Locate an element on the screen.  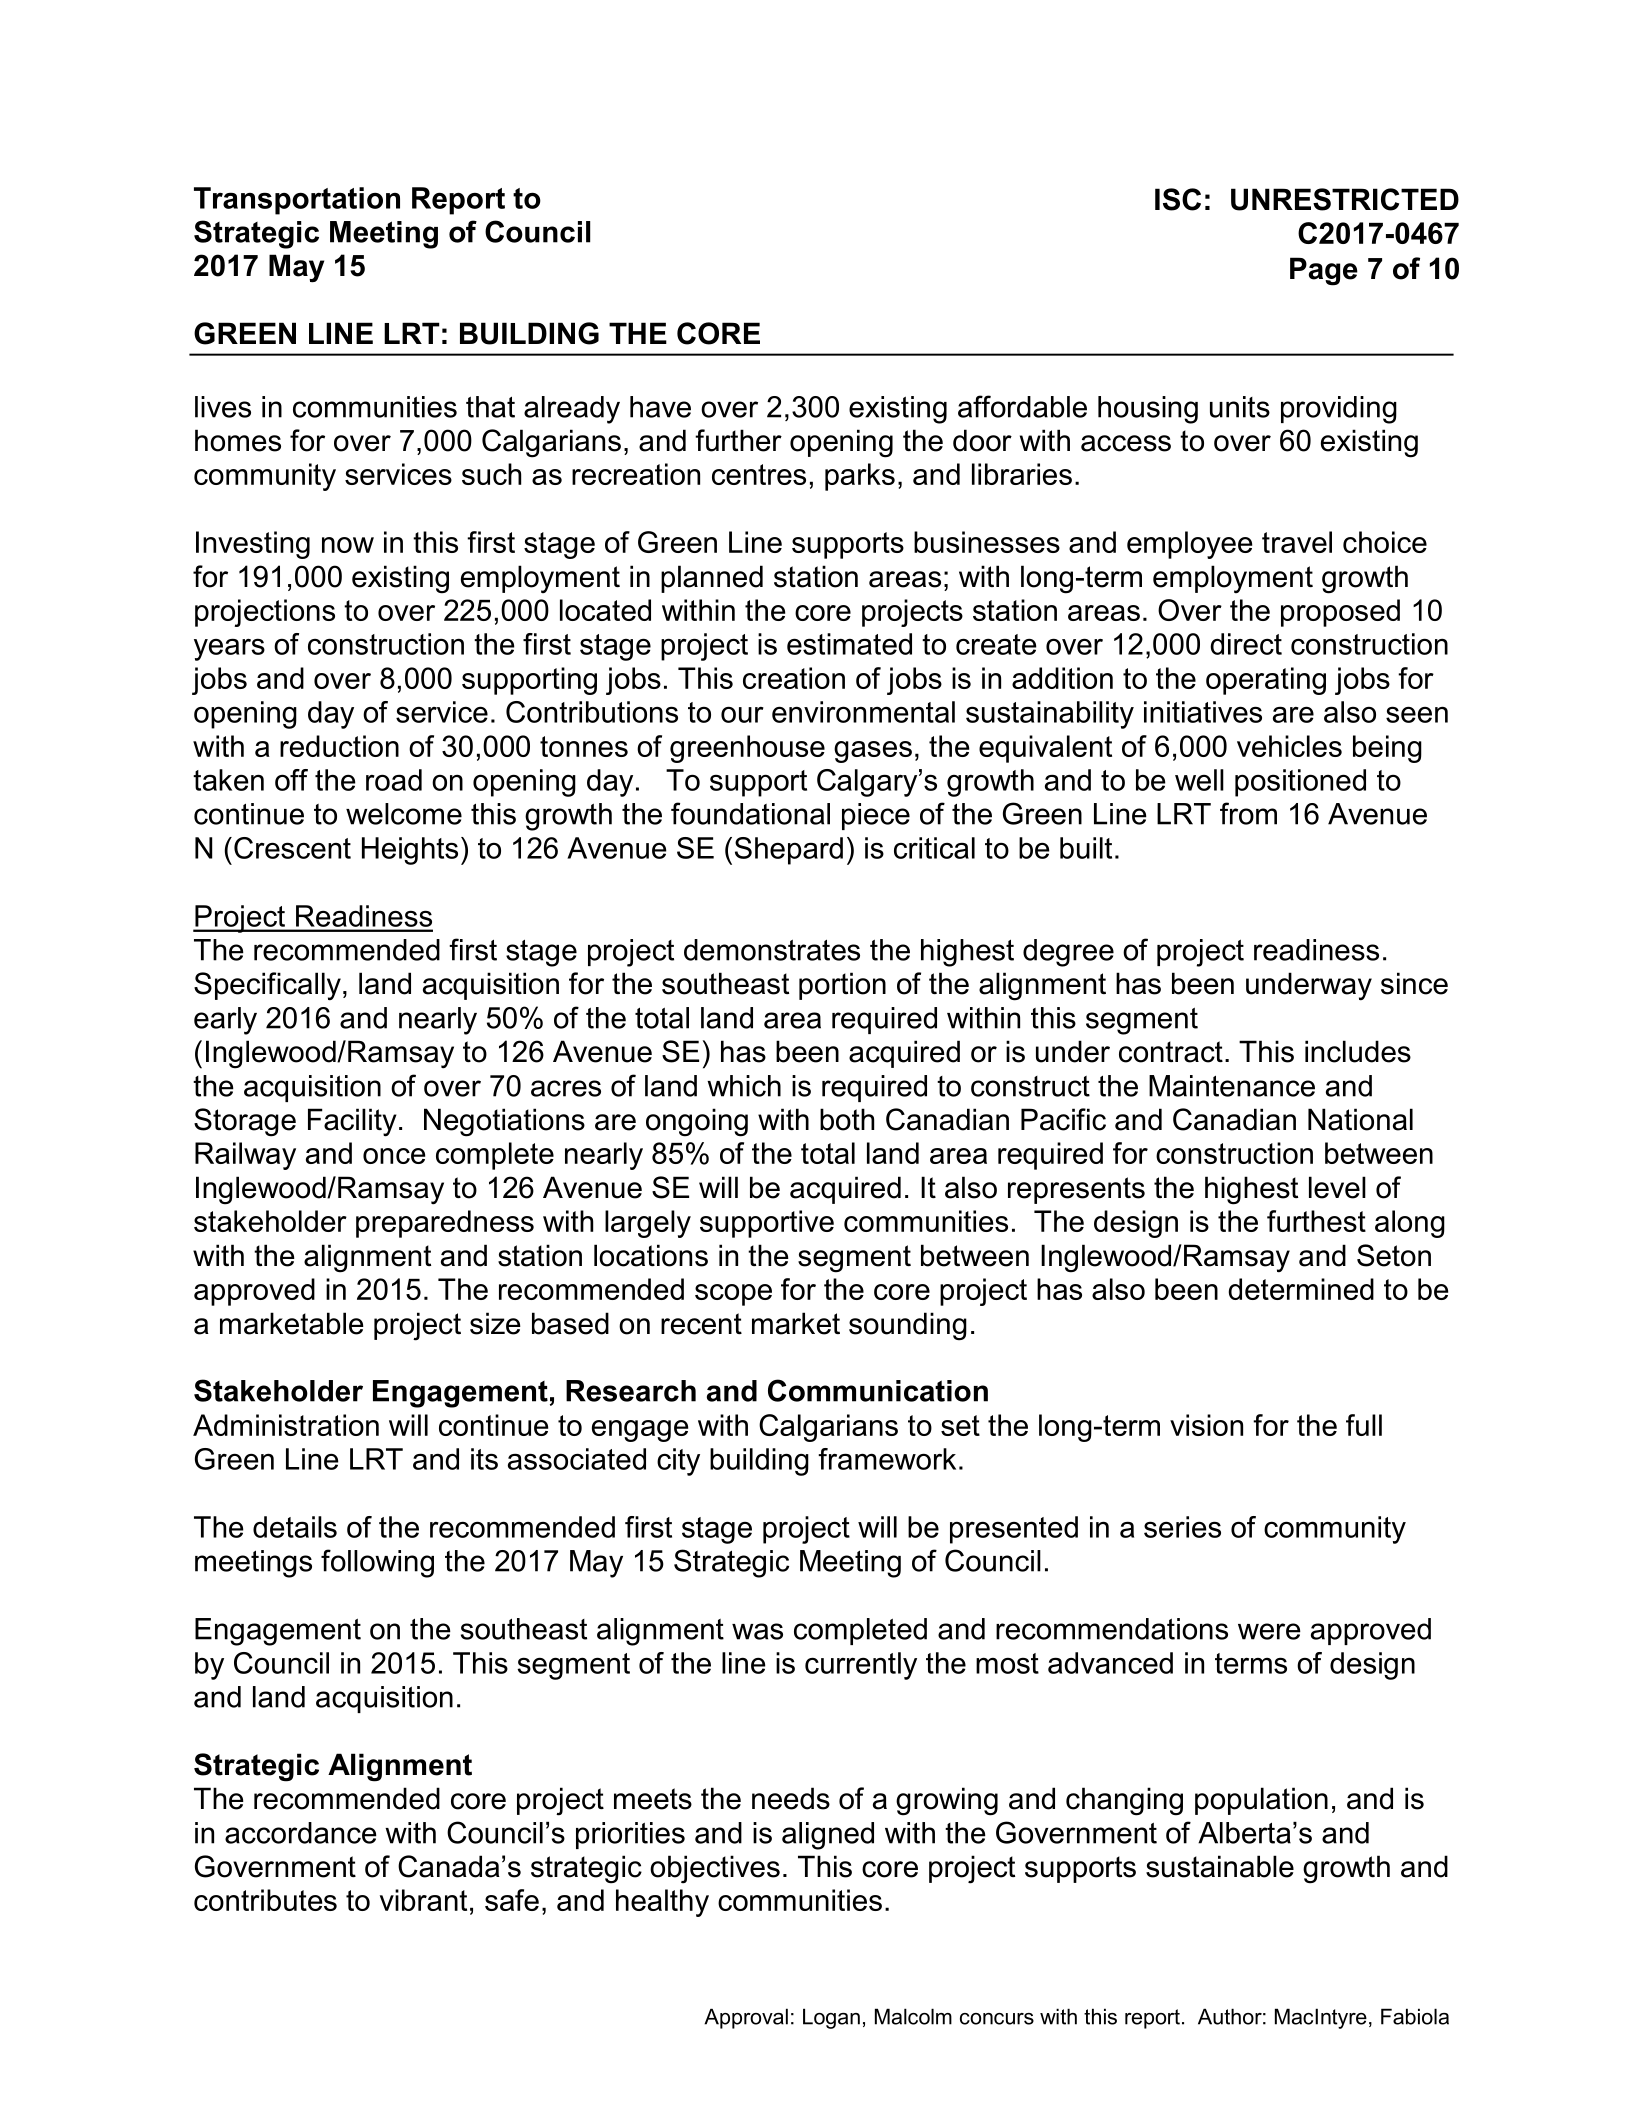
vibrant is located at coordinates (423, 1900).
